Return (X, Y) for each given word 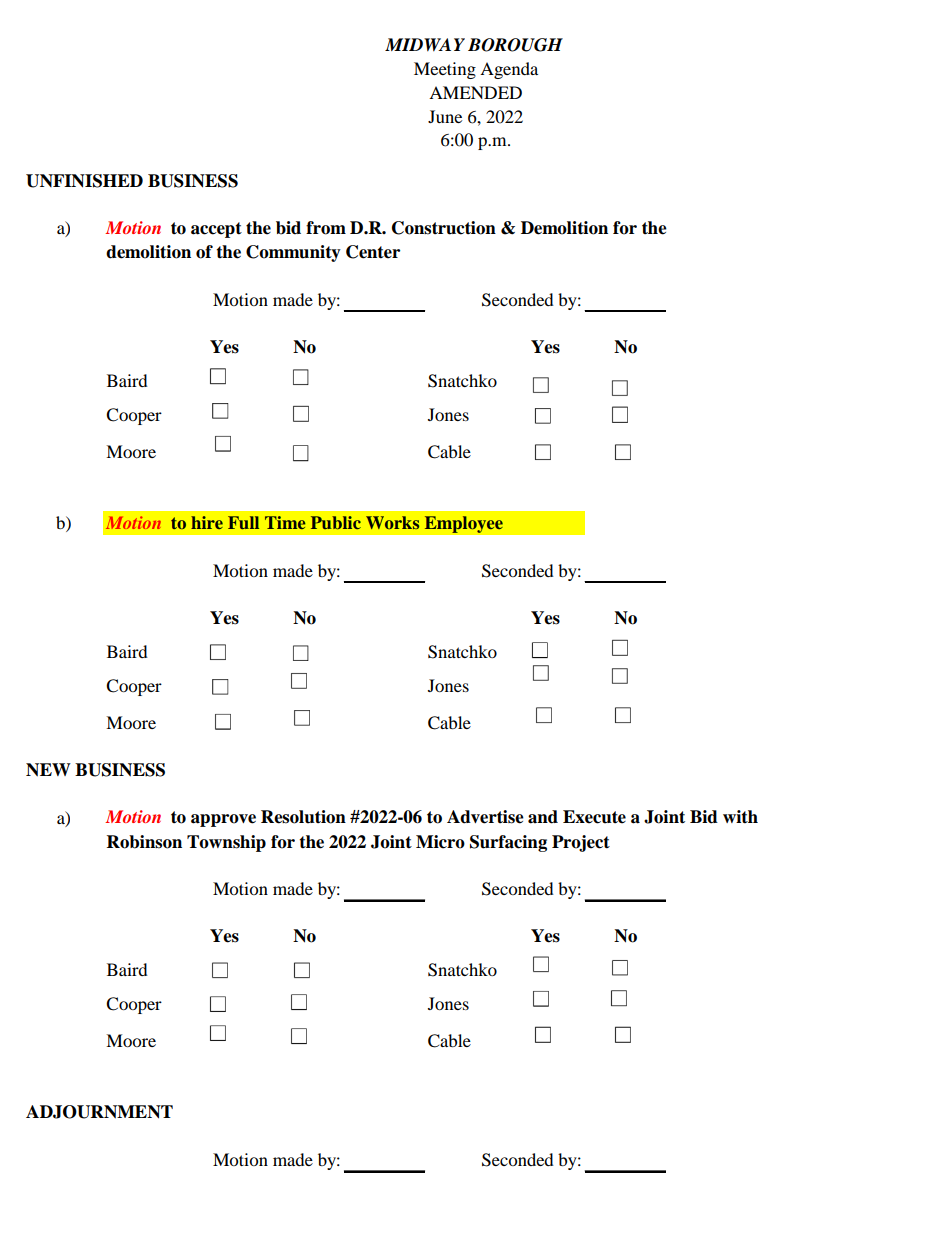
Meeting (445, 70)
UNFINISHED (84, 181)
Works (392, 522)
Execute (594, 817)
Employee (463, 524)
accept (216, 230)
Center (373, 252)
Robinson (144, 842)
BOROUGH (515, 45)
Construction (444, 228)
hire (207, 522)
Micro (440, 842)
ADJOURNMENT (99, 1112)
